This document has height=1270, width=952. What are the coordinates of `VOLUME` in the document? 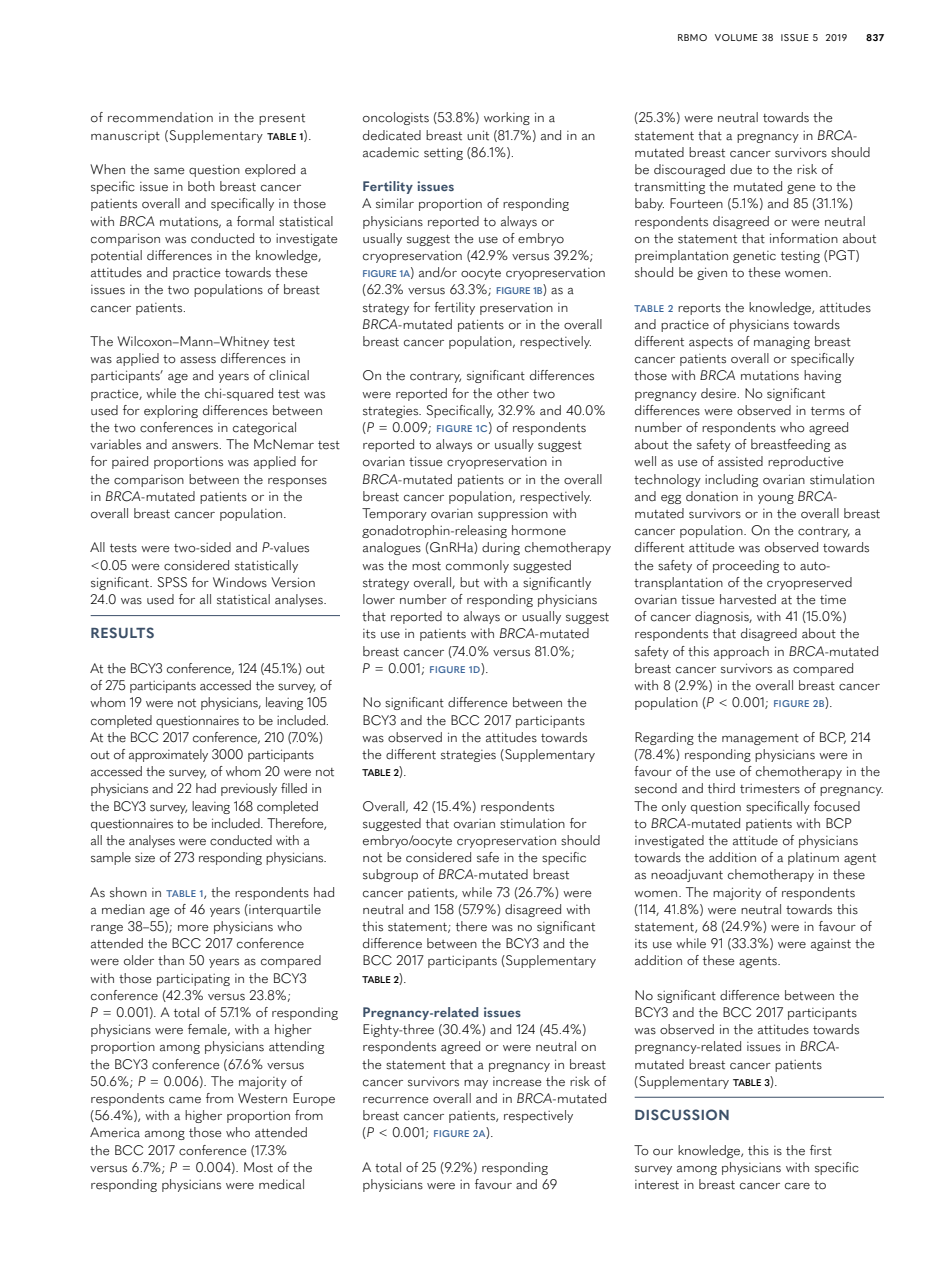 It's located at (736, 37).
